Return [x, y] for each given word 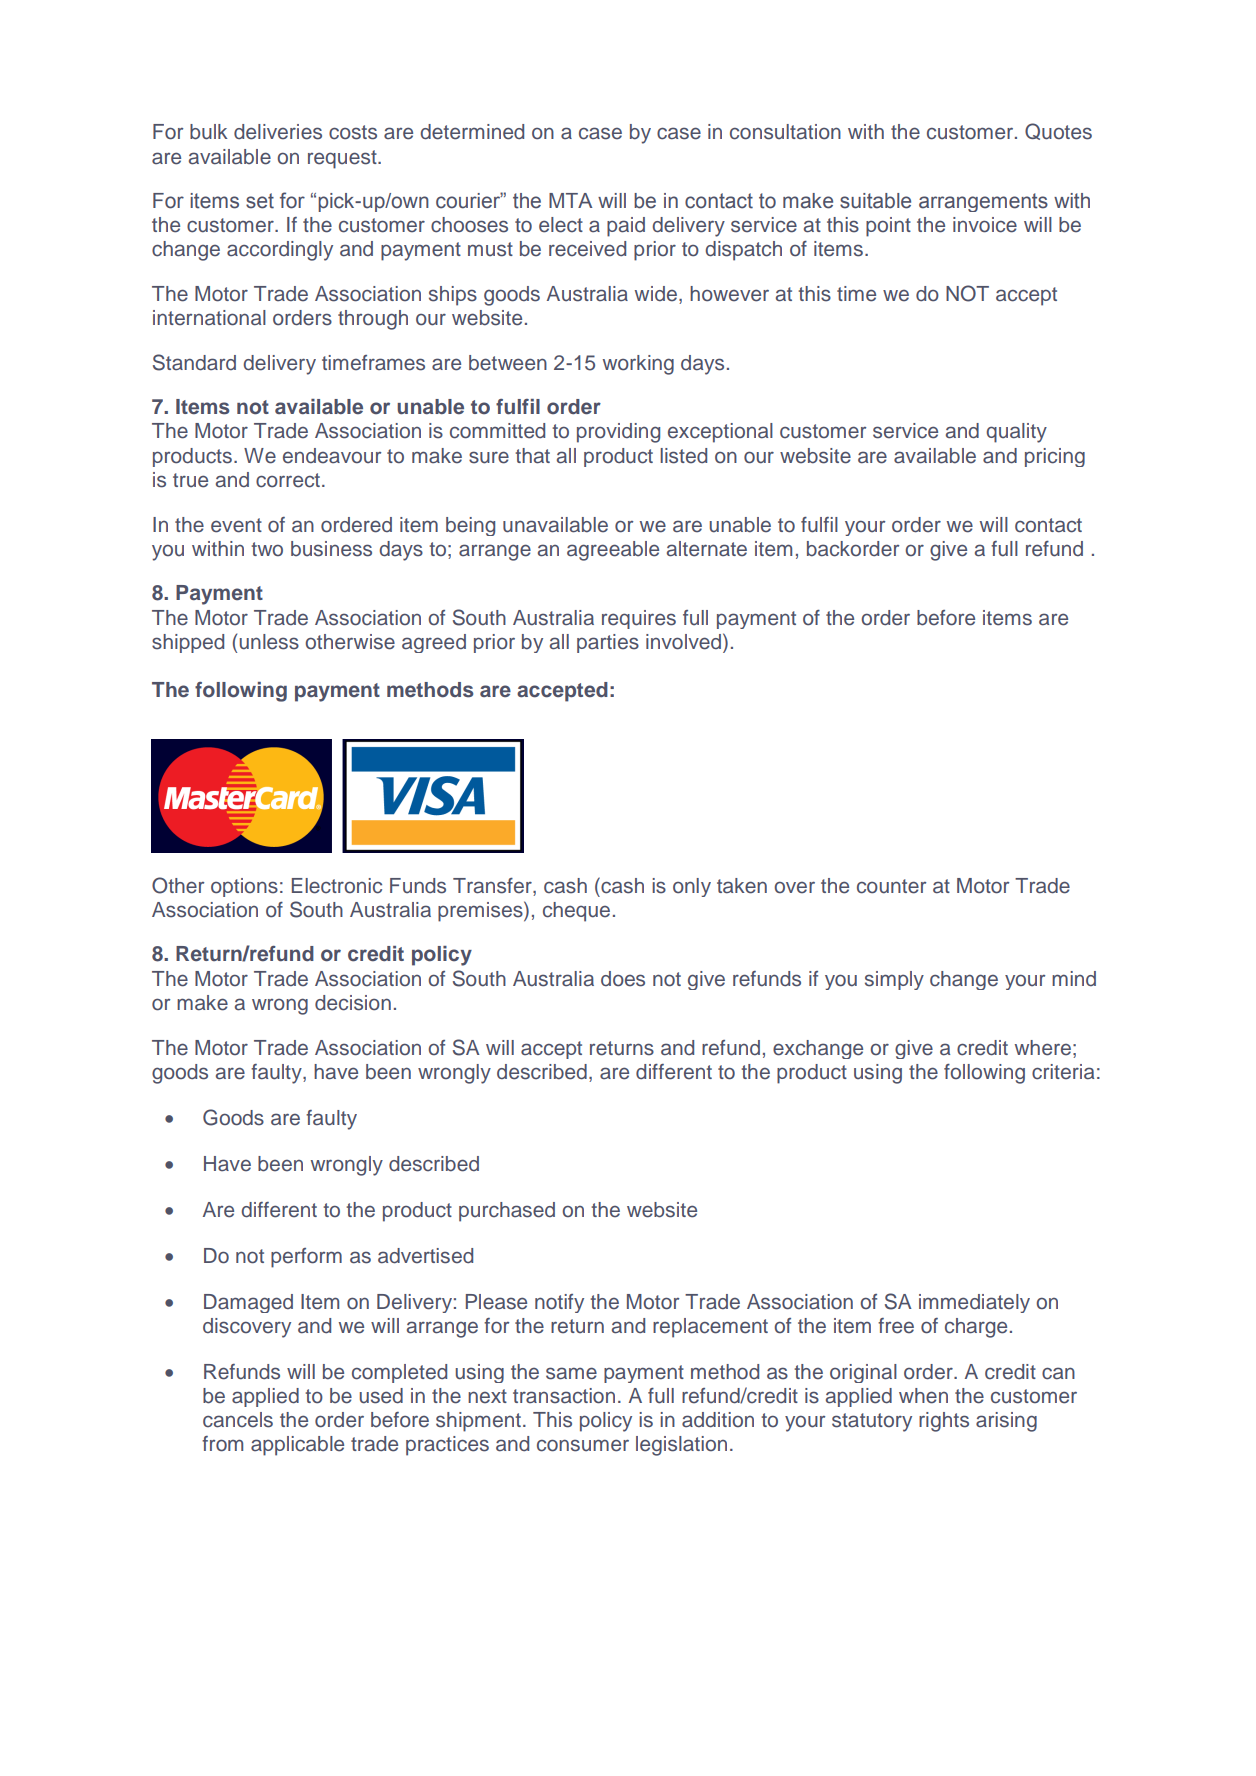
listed [683, 456]
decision [353, 1003]
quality [1016, 433]
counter [891, 886]
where [1043, 1048]
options [244, 887]
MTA [570, 200]
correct [288, 480]
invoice [985, 225]
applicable [297, 1446]
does [623, 979]
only [692, 887]
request [343, 159]
